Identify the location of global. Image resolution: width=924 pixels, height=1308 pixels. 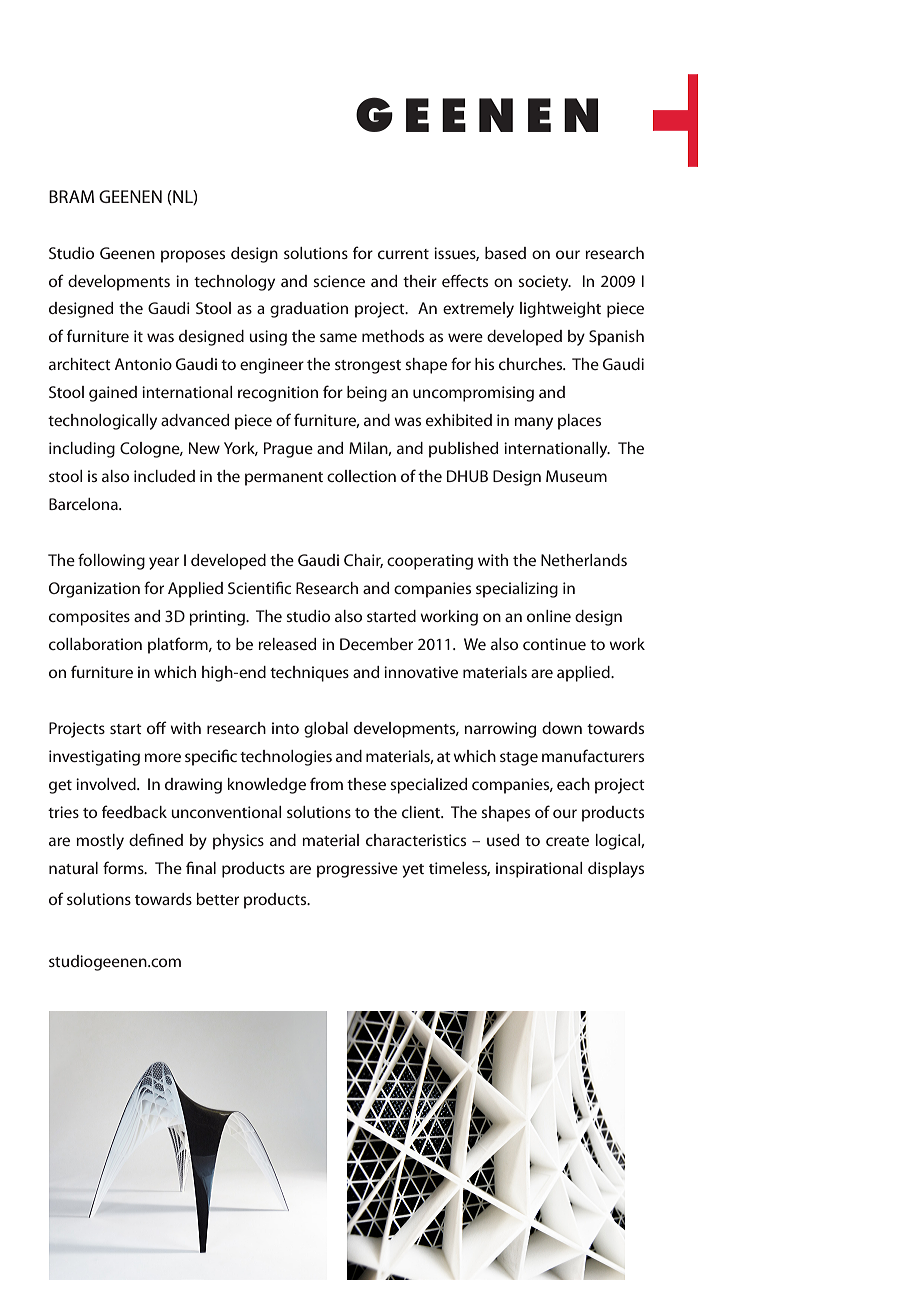
(326, 730).
